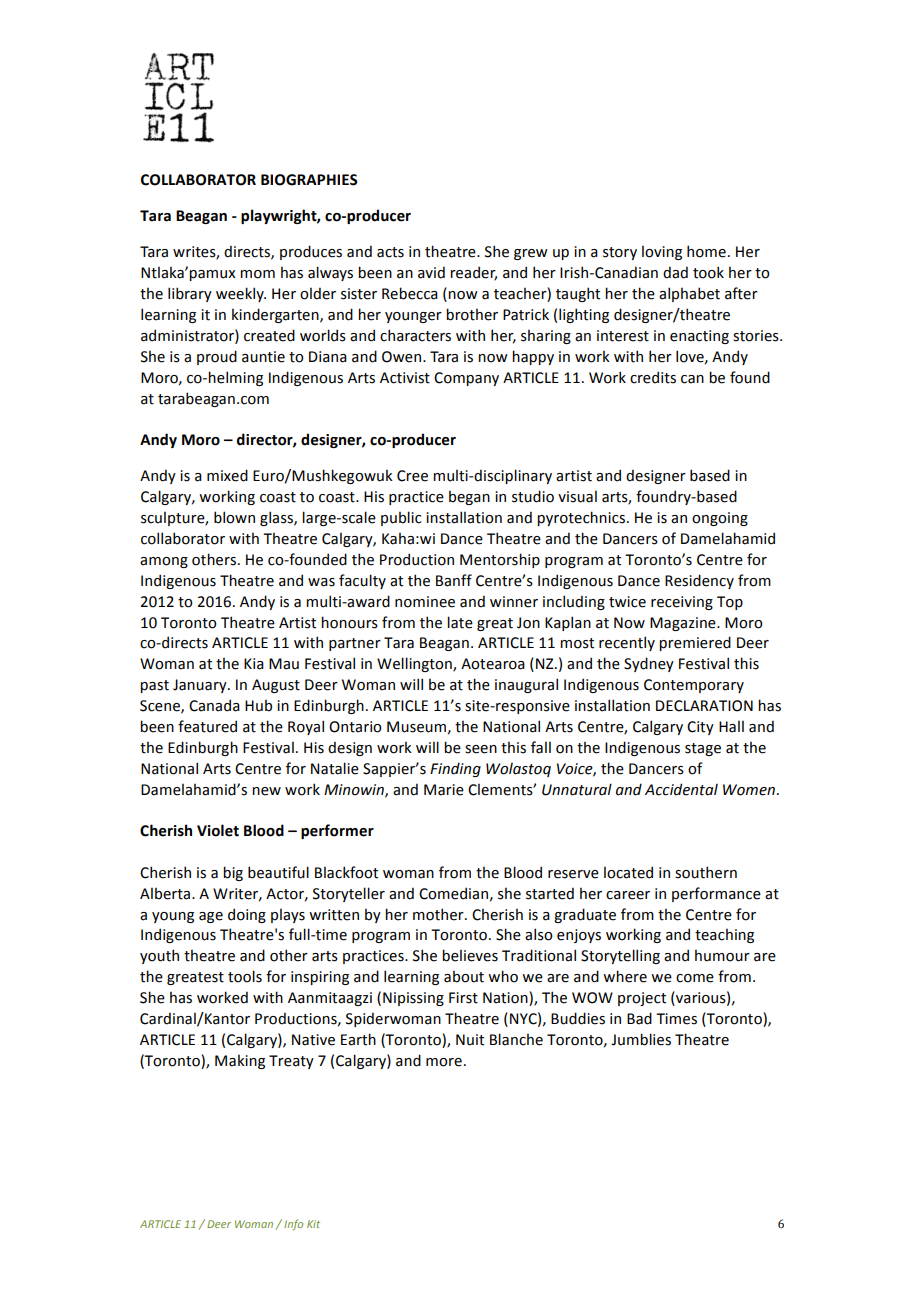 This screenshot has height=1308, width=924. I want to click on Museum, so click(416, 727).
